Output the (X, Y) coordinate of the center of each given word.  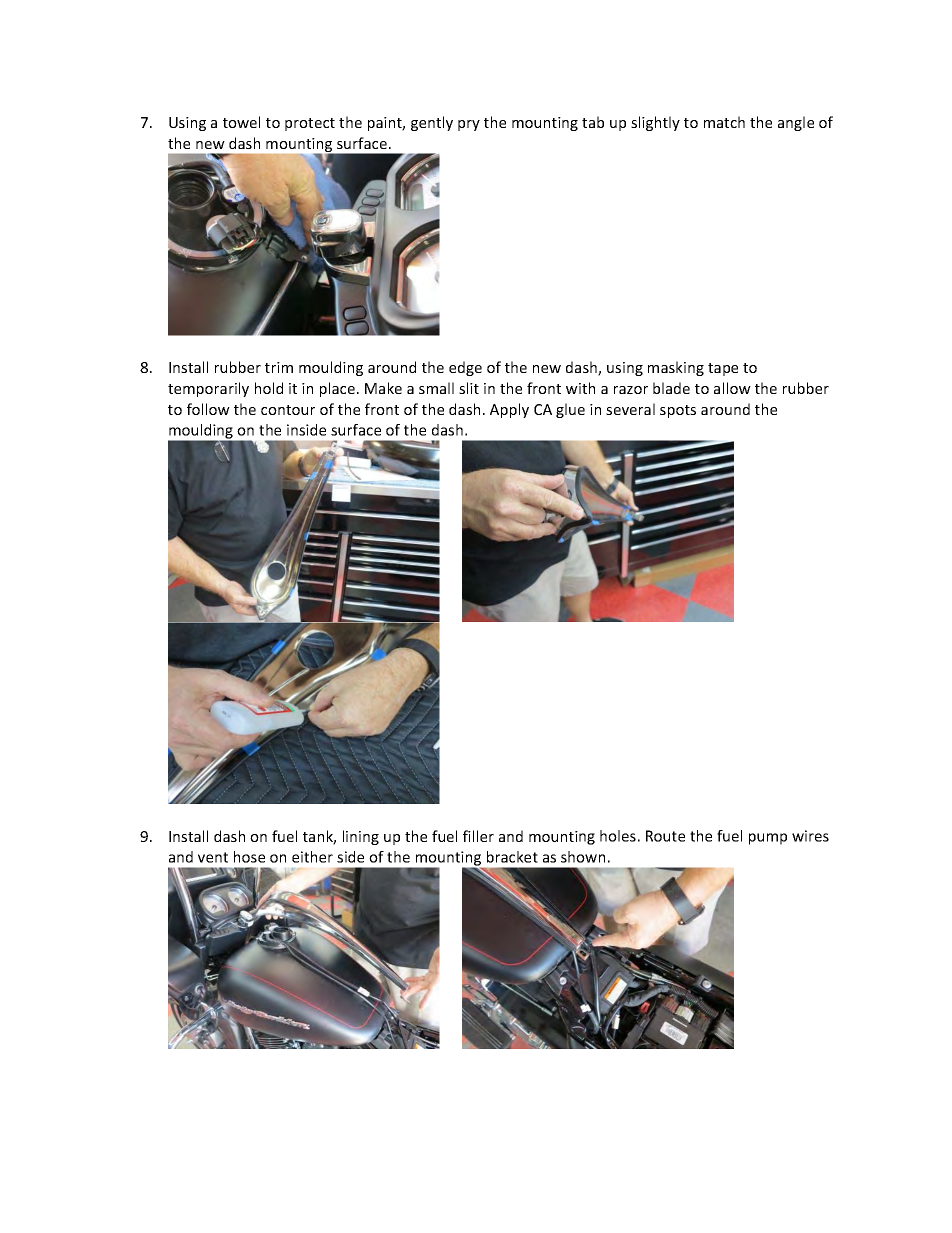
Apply (509, 410)
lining (361, 837)
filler (478, 836)
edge (465, 368)
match (724, 122)
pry (469, 125)
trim (279, 367)
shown (583, 857)
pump (768, 839)
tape (723, 369)
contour (288, 410)
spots (678, 411)
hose (249, 857)
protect (310, 124)
